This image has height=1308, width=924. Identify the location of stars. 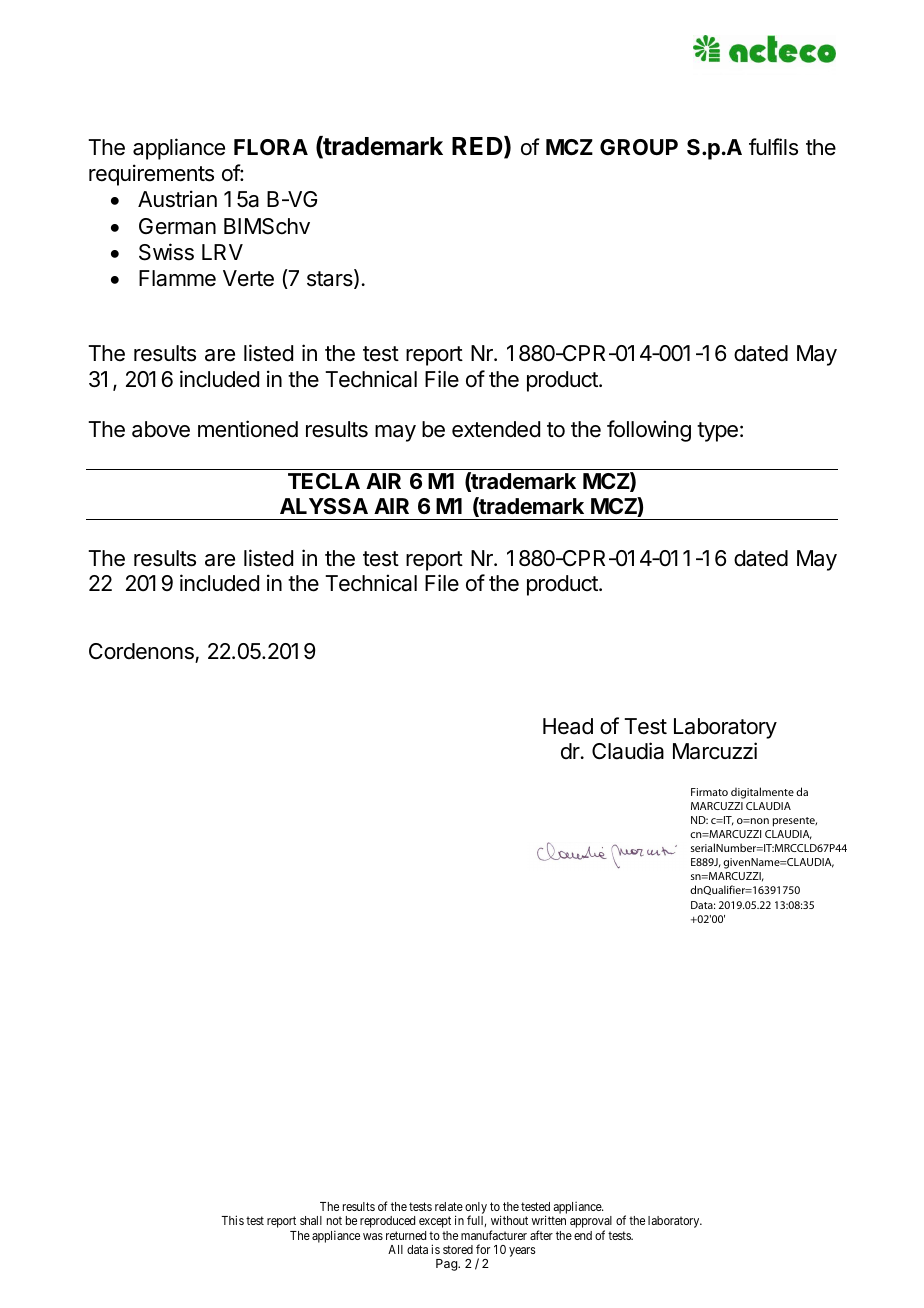
(331, 279).
